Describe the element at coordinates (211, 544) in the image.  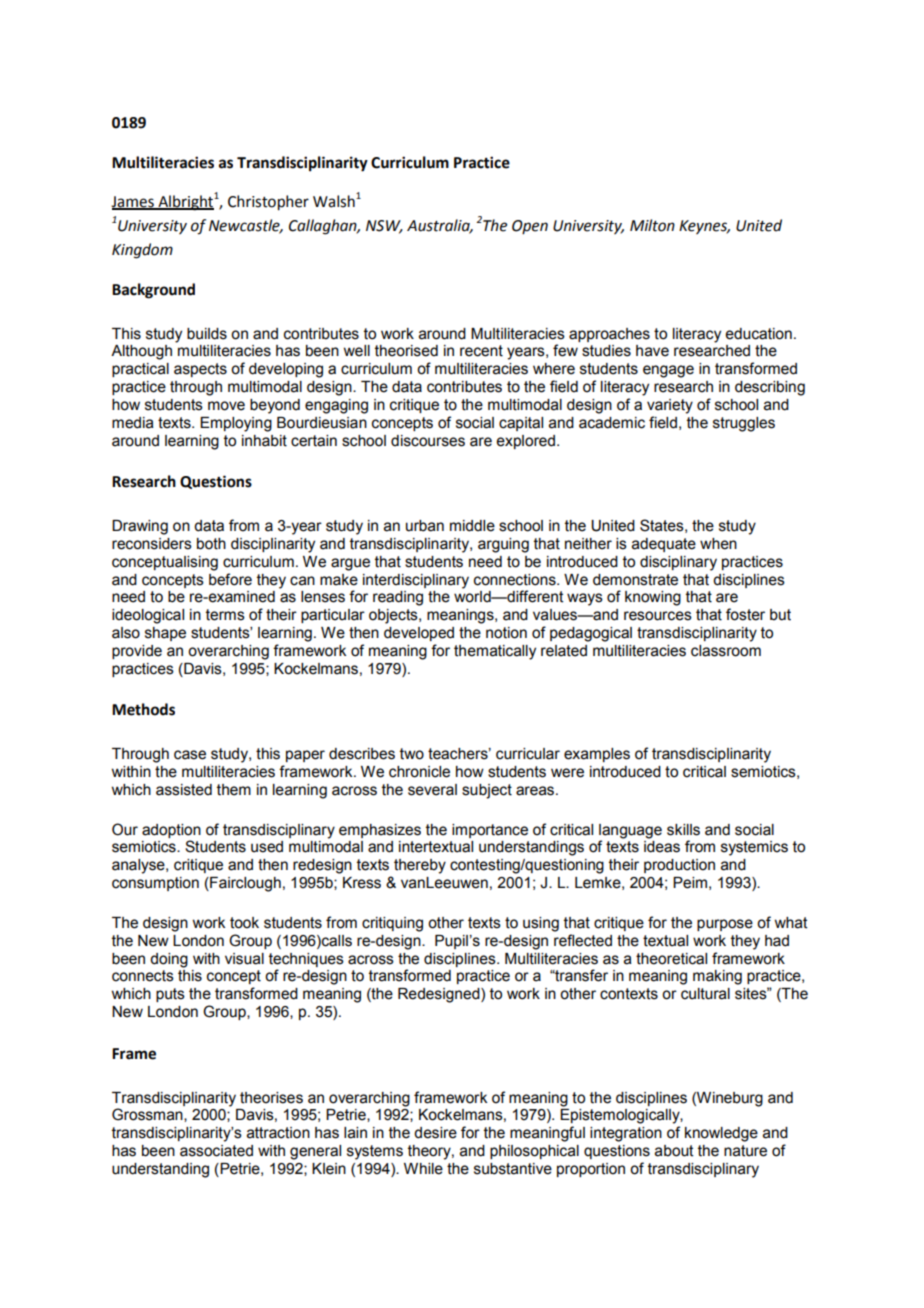
I see `both` at that location.
